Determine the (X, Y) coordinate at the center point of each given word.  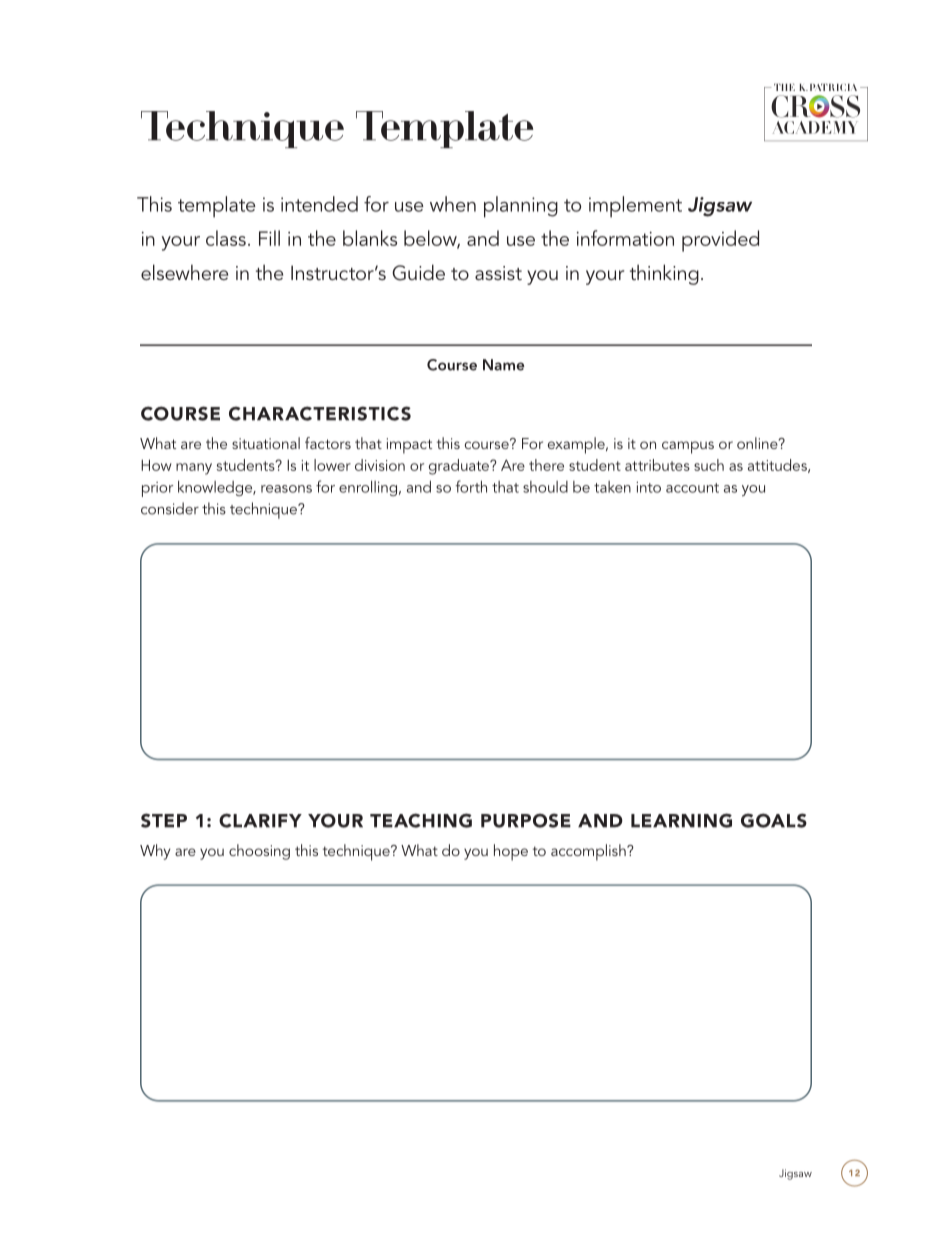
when (453, 204)
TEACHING (421, 820)
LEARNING (681, 820)
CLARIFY (260, 820)
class (226, 238)
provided (720, 241)
